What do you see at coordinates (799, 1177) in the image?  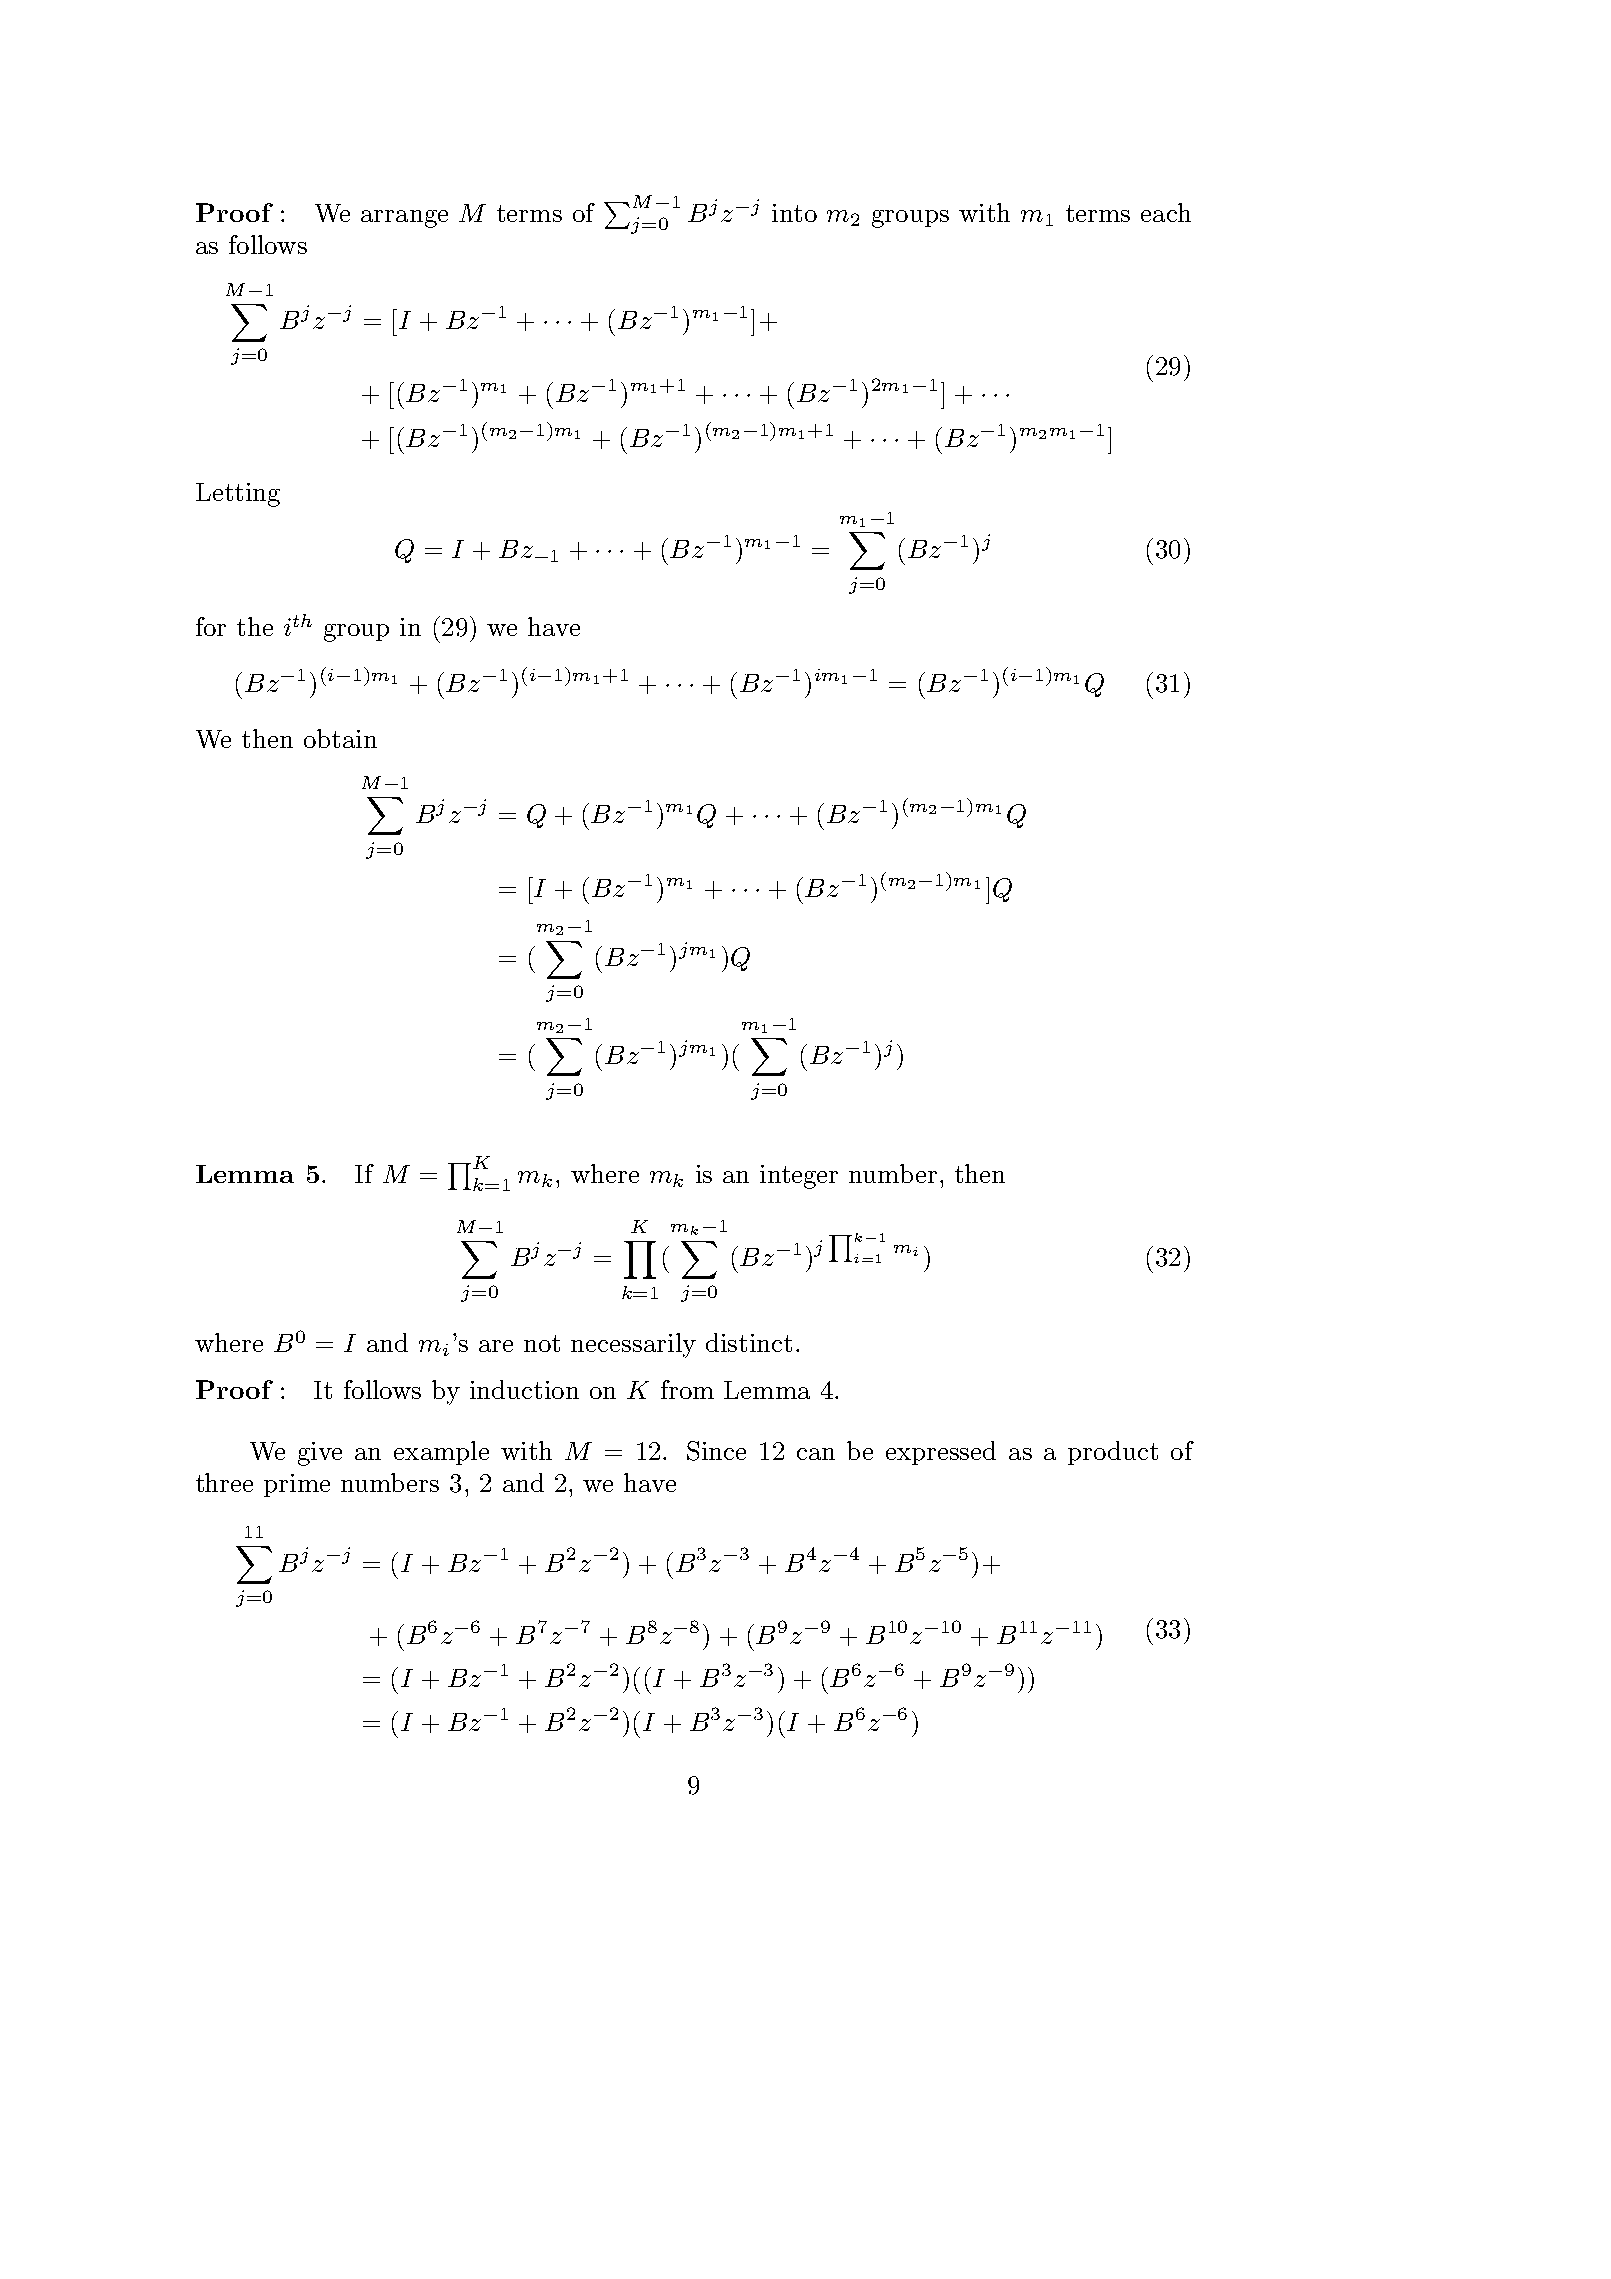 I see `integer` at bounding box center [799, 1177].
